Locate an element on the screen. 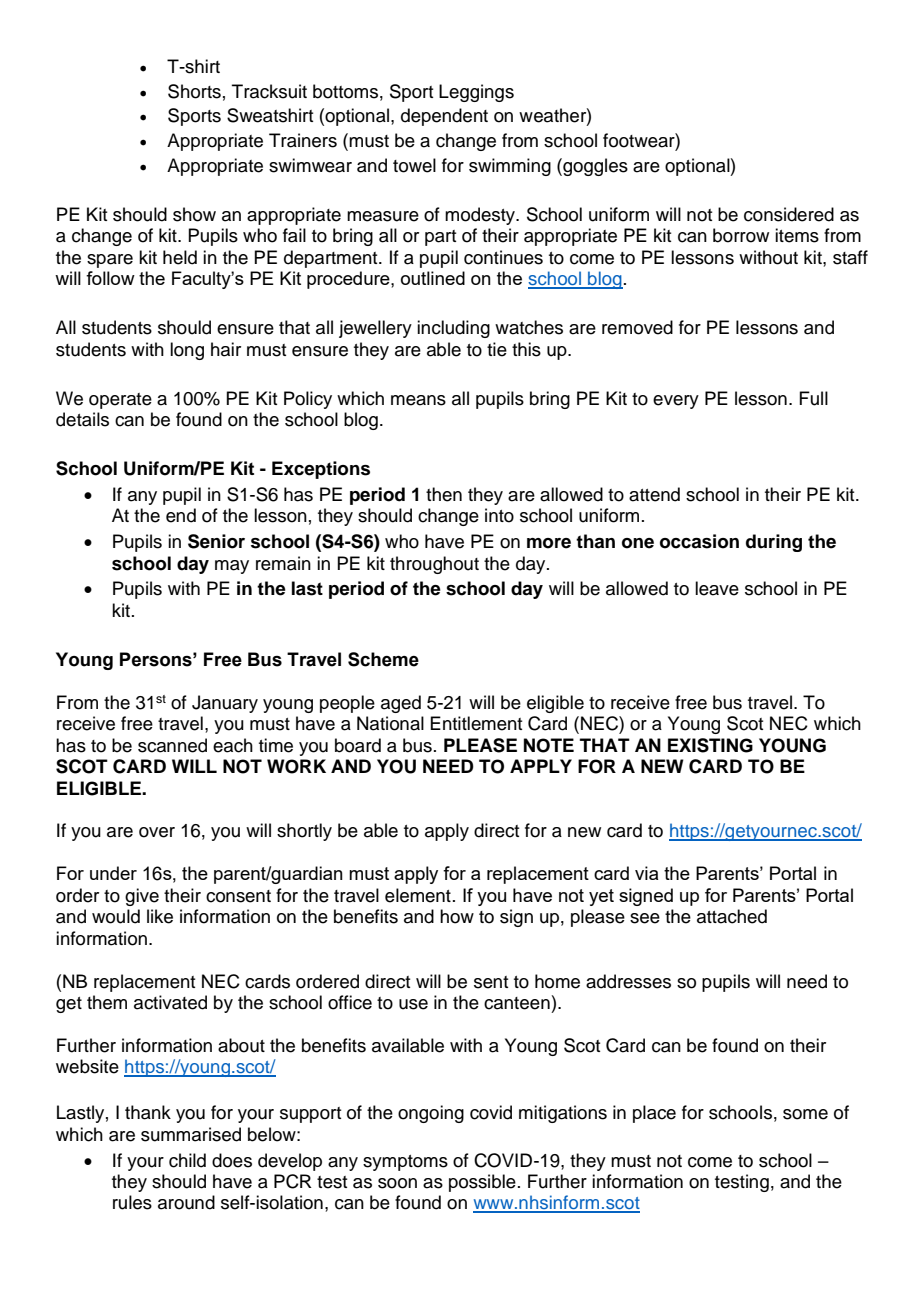  Senior is located at coordinates (216, 541).
